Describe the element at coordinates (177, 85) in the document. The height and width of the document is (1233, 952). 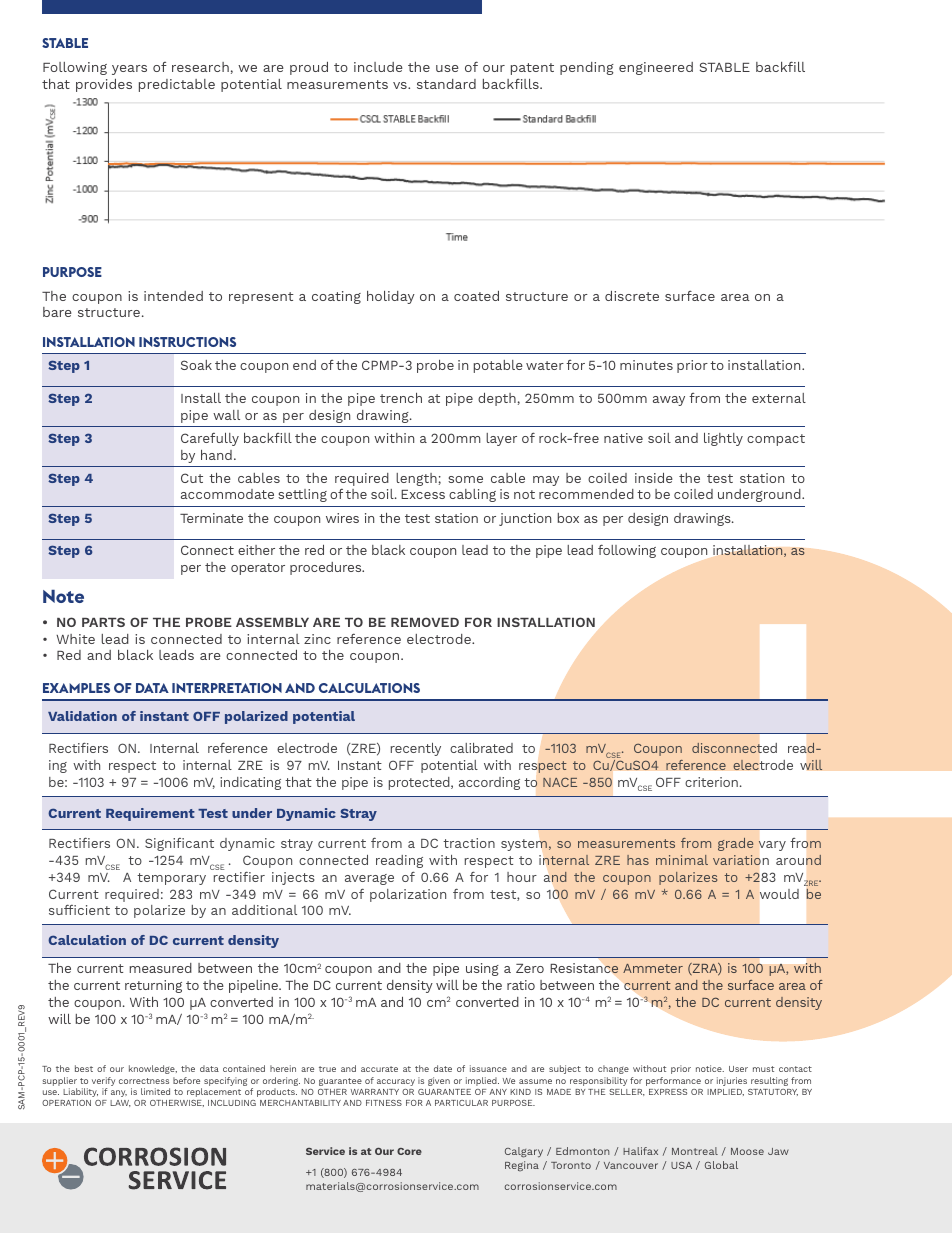
I see `predictable` at that location.
